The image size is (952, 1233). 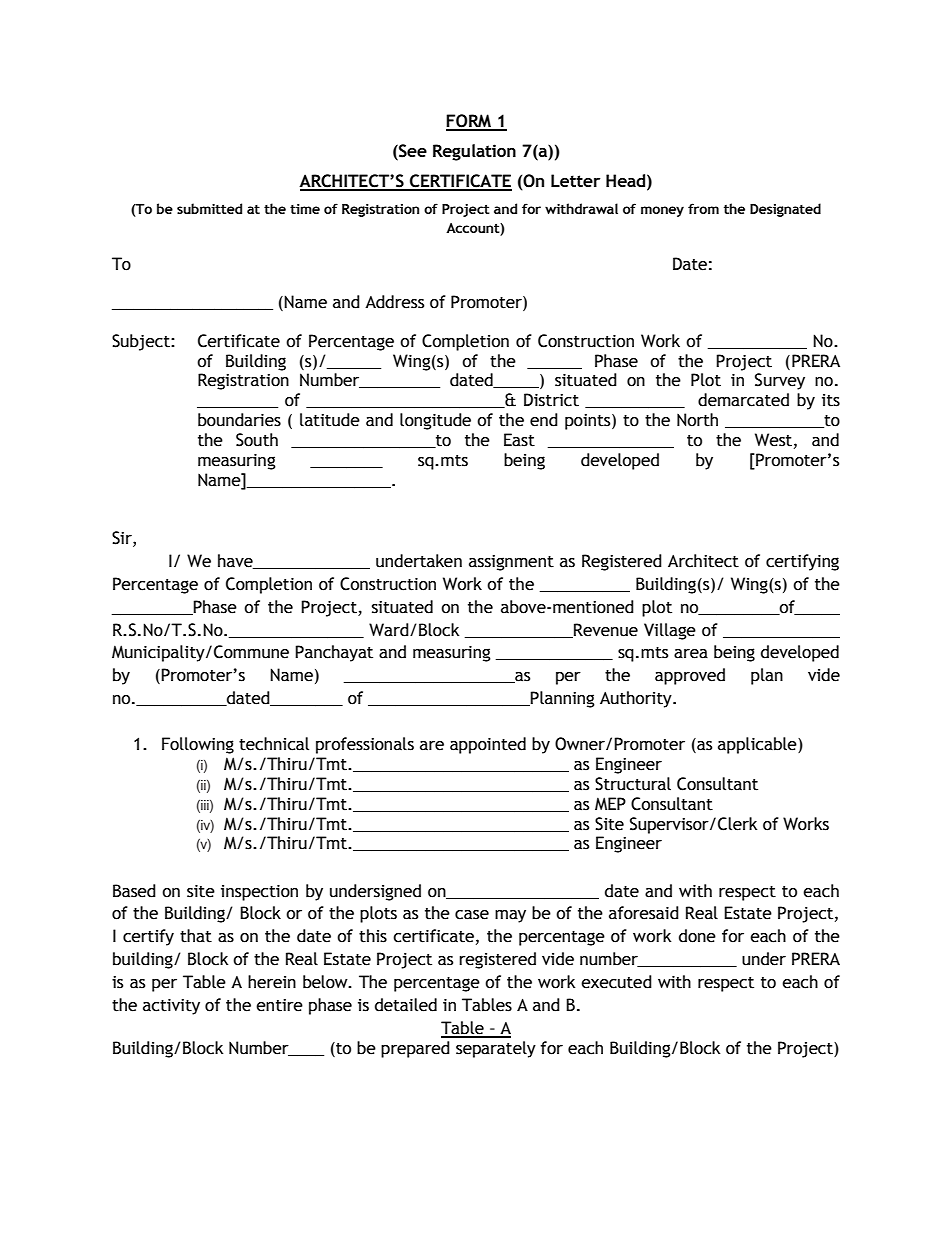 What do you see at coordinates (259, 893) in the document?
I see `inspection` at bounding box center [259, 893].
